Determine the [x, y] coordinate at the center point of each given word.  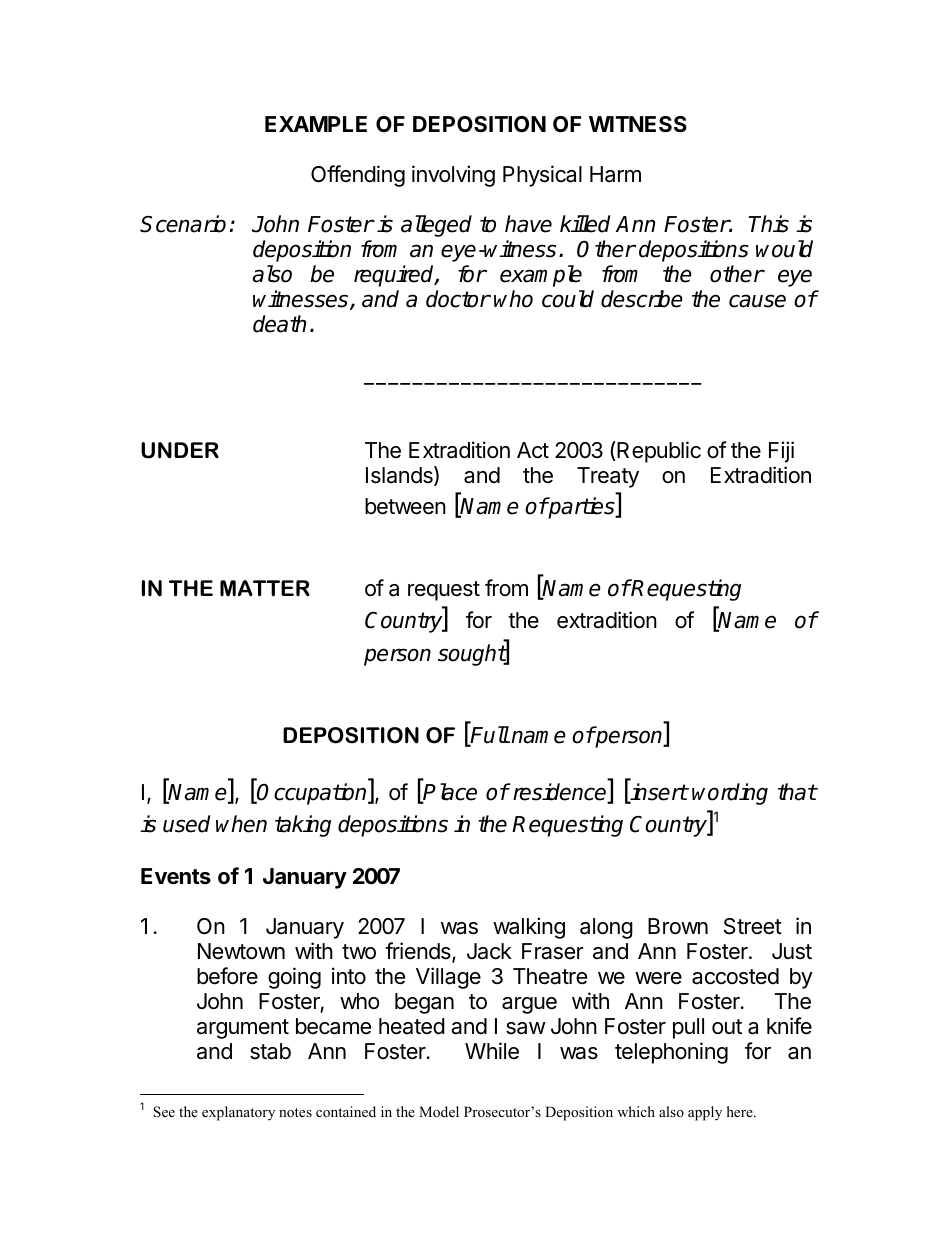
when [241, 824]
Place [449, 793]
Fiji [781, 452]
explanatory [238, 1113]
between [405, 506]
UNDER [180, 450]
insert [658, 793]
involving [453, 176]
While [492, 1051]
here [741, 1111]
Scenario [183, 224]
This [769, 224]
